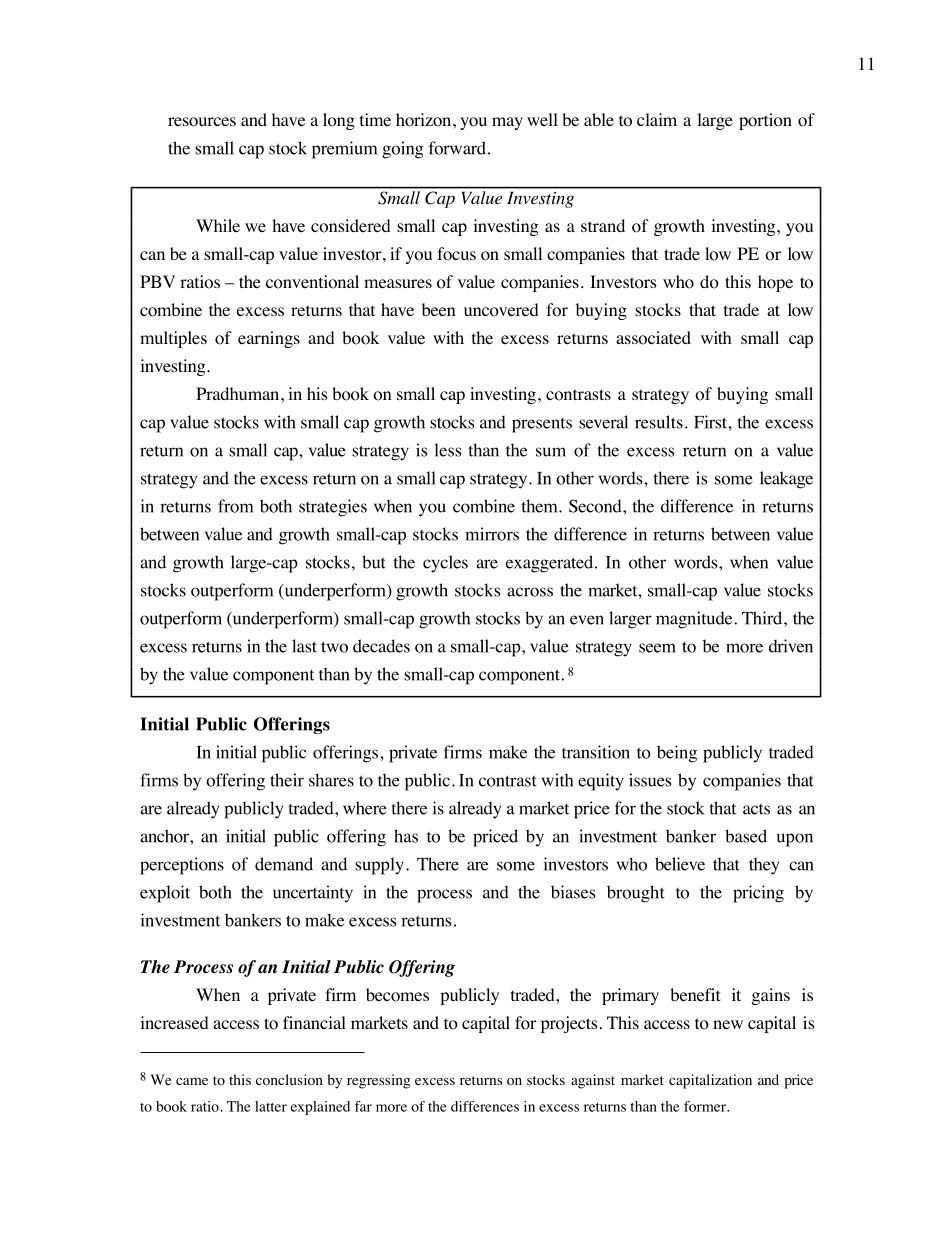  Describe the element at coordinates (447, 450) in the screenshot. I see `less` at that location.
